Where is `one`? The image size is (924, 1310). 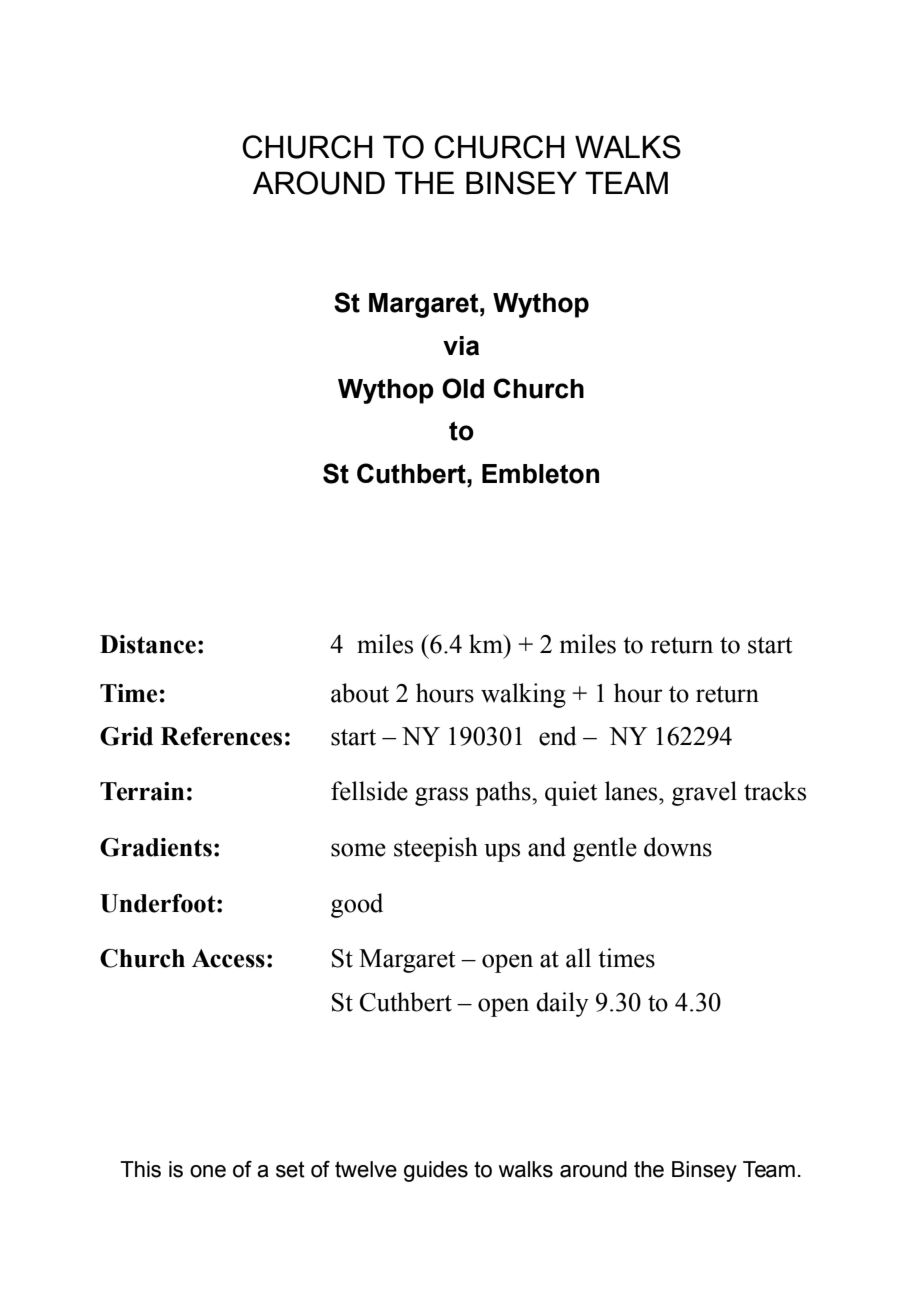
one is located at coordinates (208, 1171).
